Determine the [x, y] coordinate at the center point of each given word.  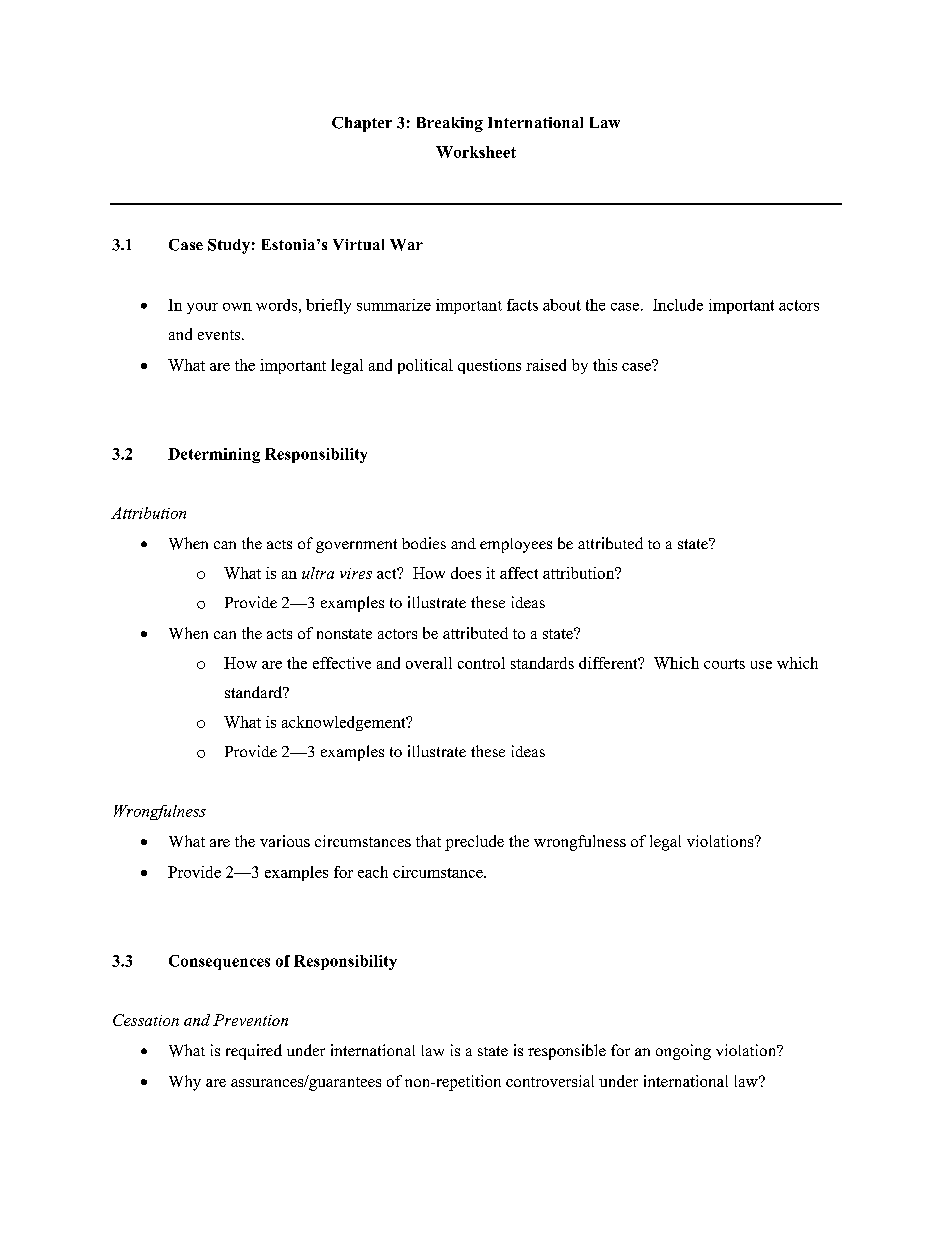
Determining [214, 455]
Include [678, 305]
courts [724, 664]
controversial [550, 1081]
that [428, 841]
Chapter [362, 124]
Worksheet [476, 152]
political [425, 366]
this [605, 365]
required [254, 1052]
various [285, 841]
